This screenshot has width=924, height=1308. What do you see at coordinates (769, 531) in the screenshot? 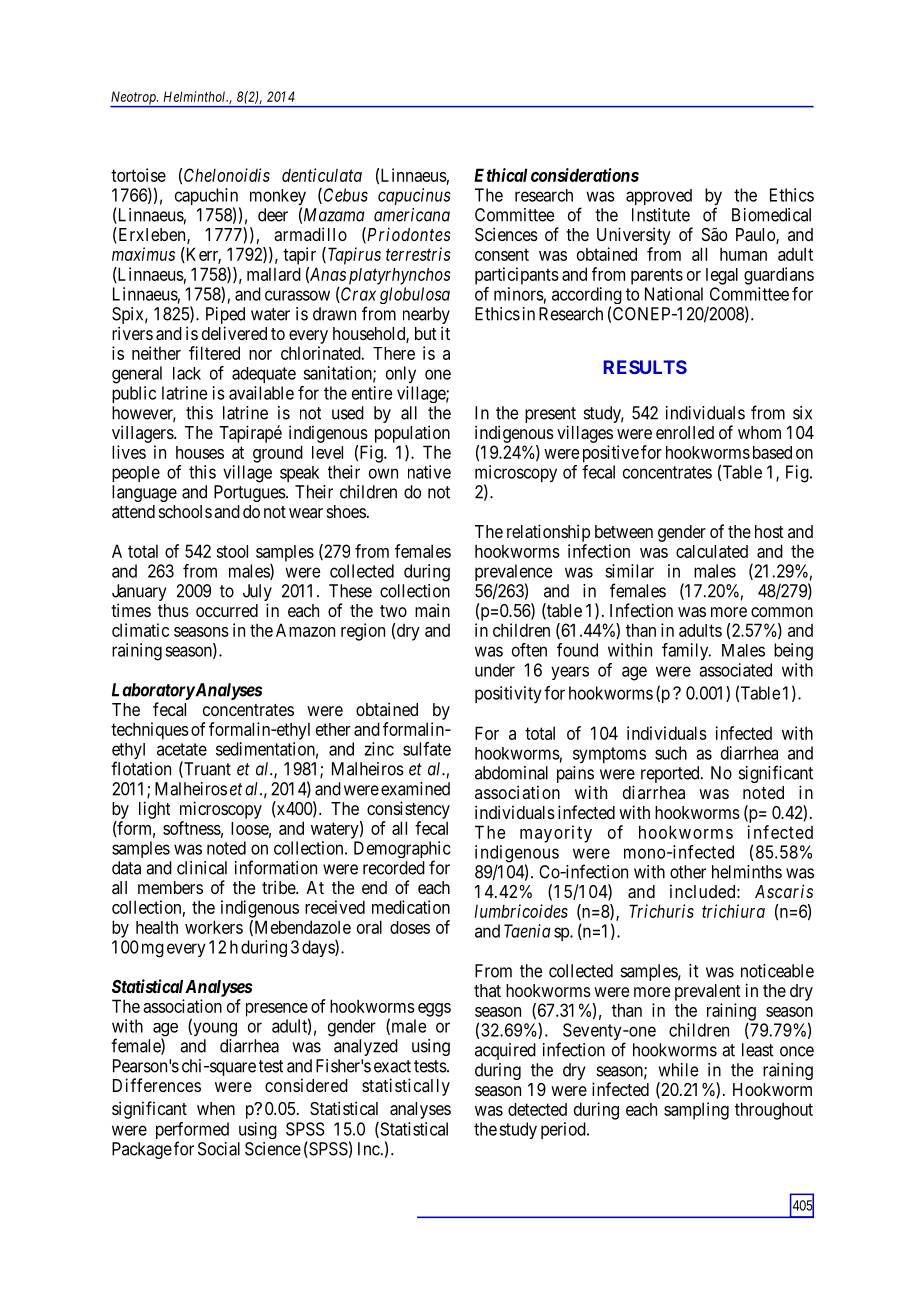
I see `host` at bounding box center [769, 531].
